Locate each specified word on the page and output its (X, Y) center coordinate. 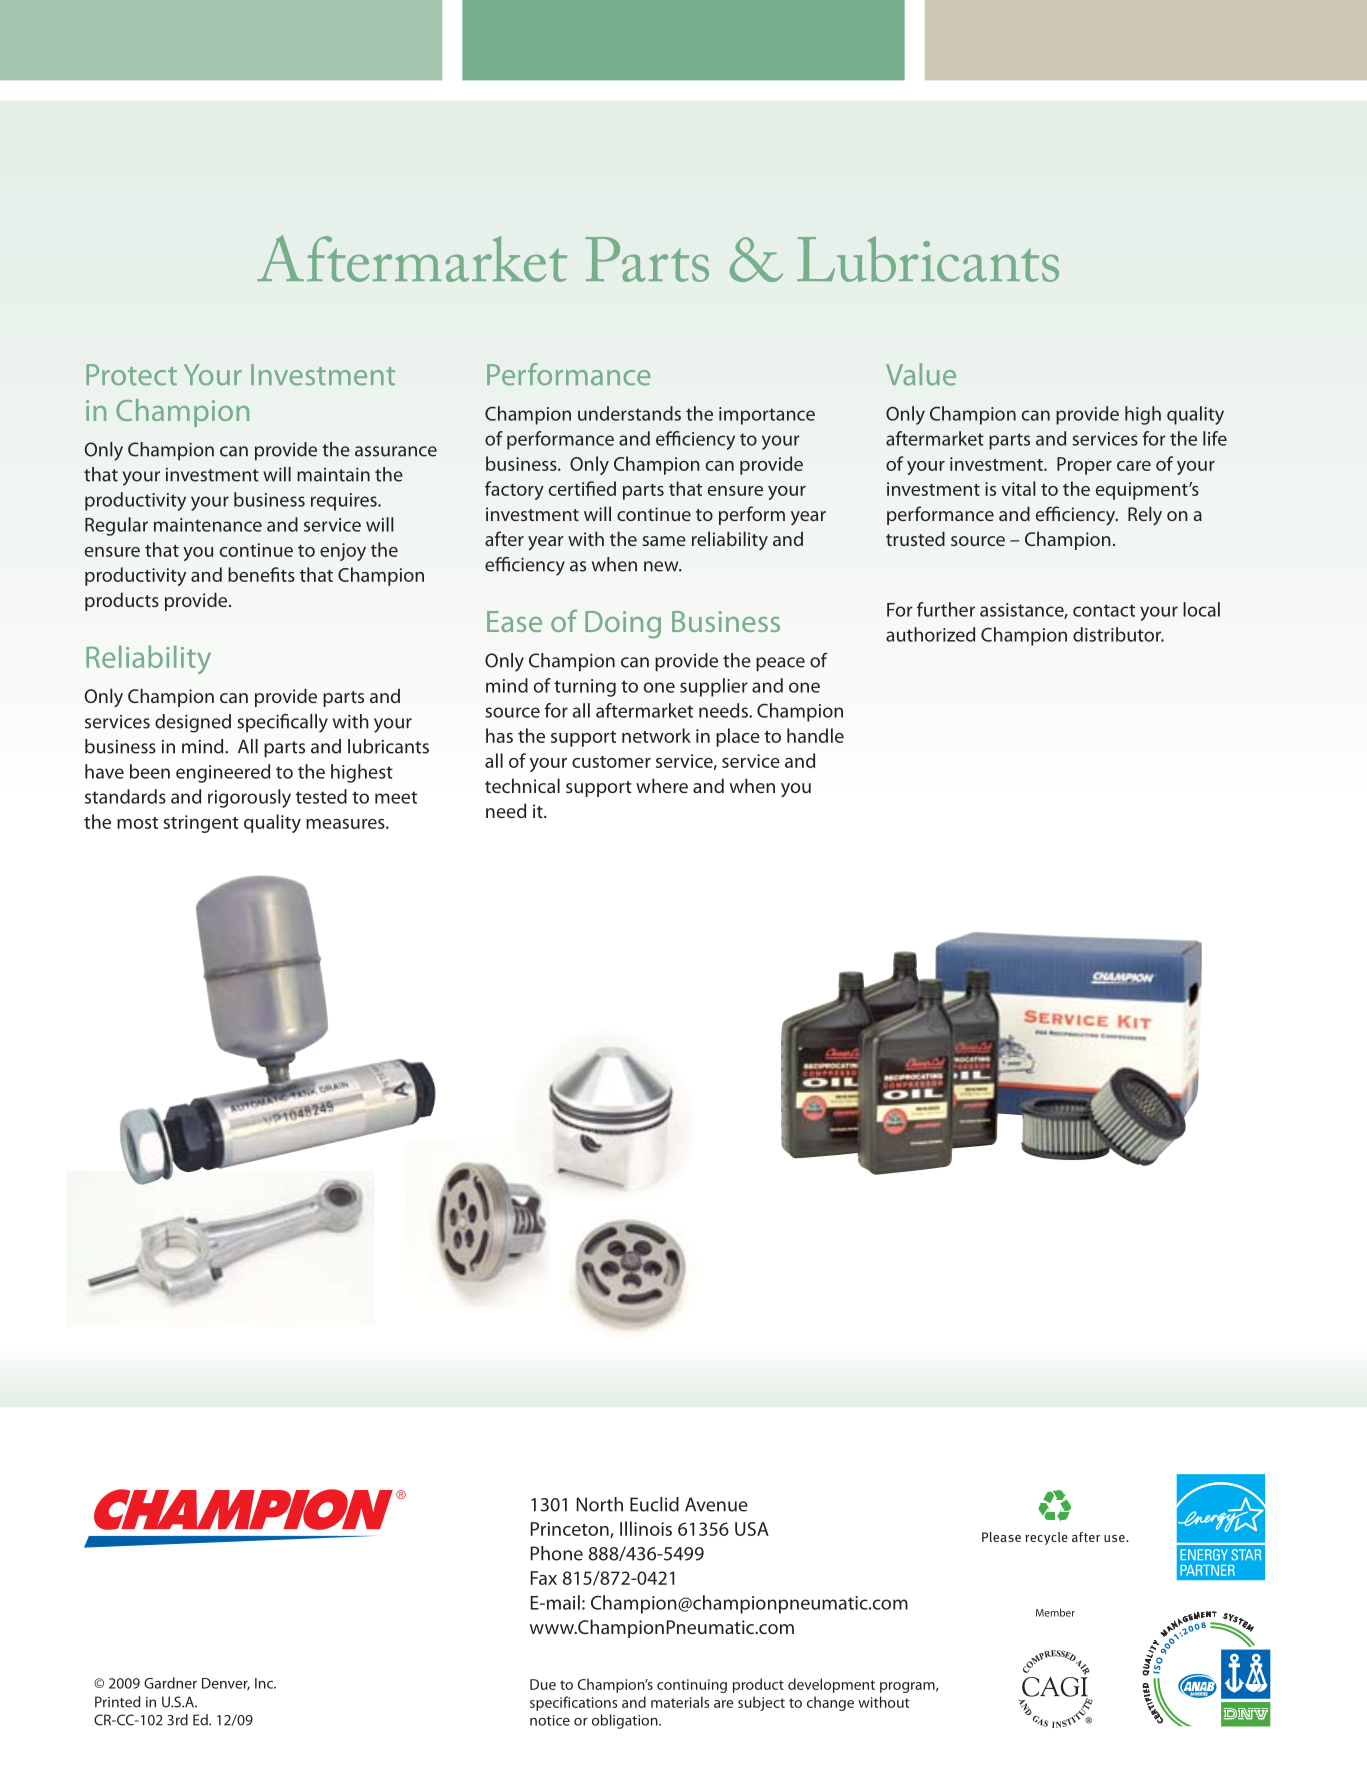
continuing (692, 1686)
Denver (226, 1684)
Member (1055, 1612)
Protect (131, 375)
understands (629, 413)
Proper (1084, 466)
